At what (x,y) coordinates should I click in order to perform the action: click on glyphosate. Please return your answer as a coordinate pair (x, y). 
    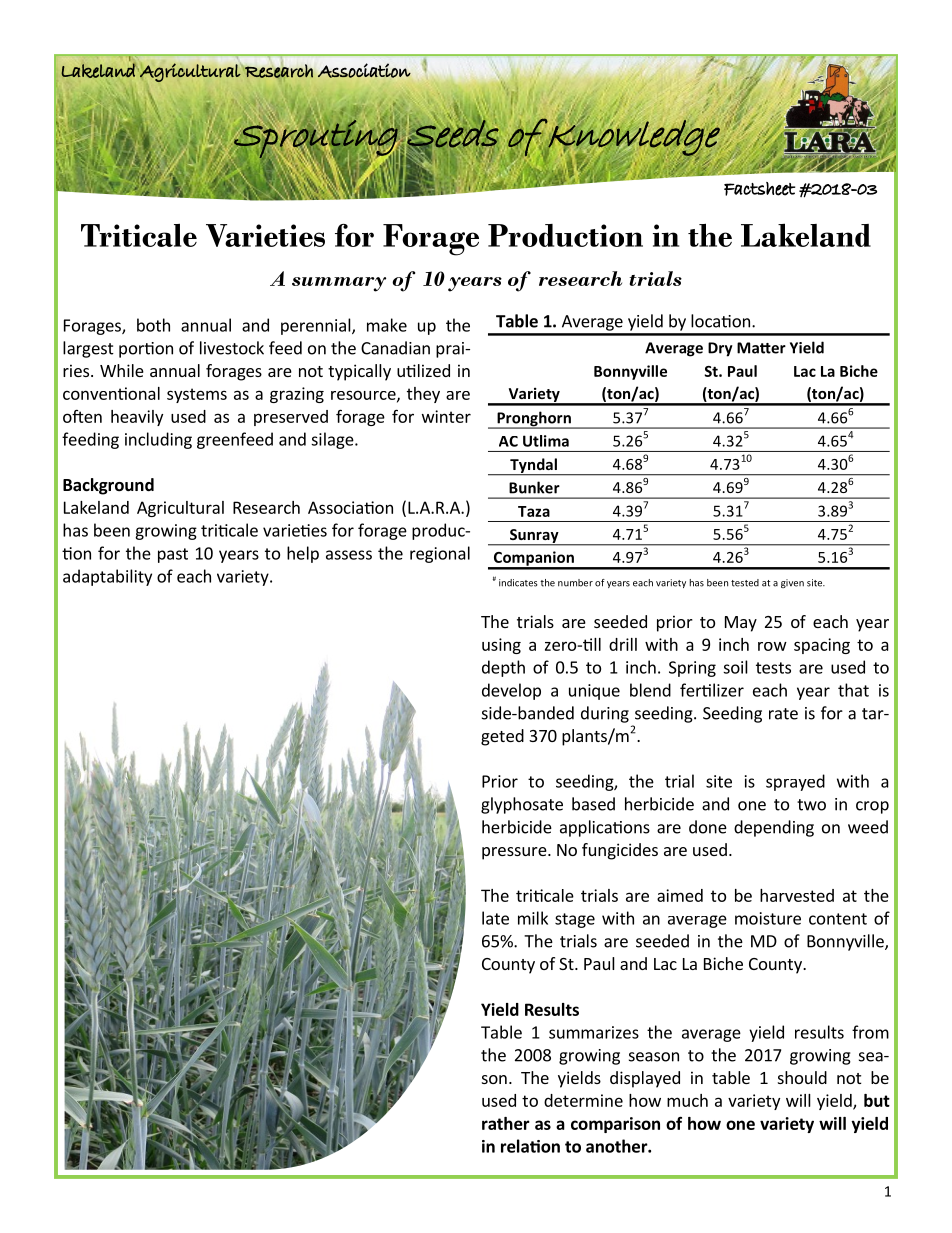
    Looking at the image, I should click on (522, 805).
